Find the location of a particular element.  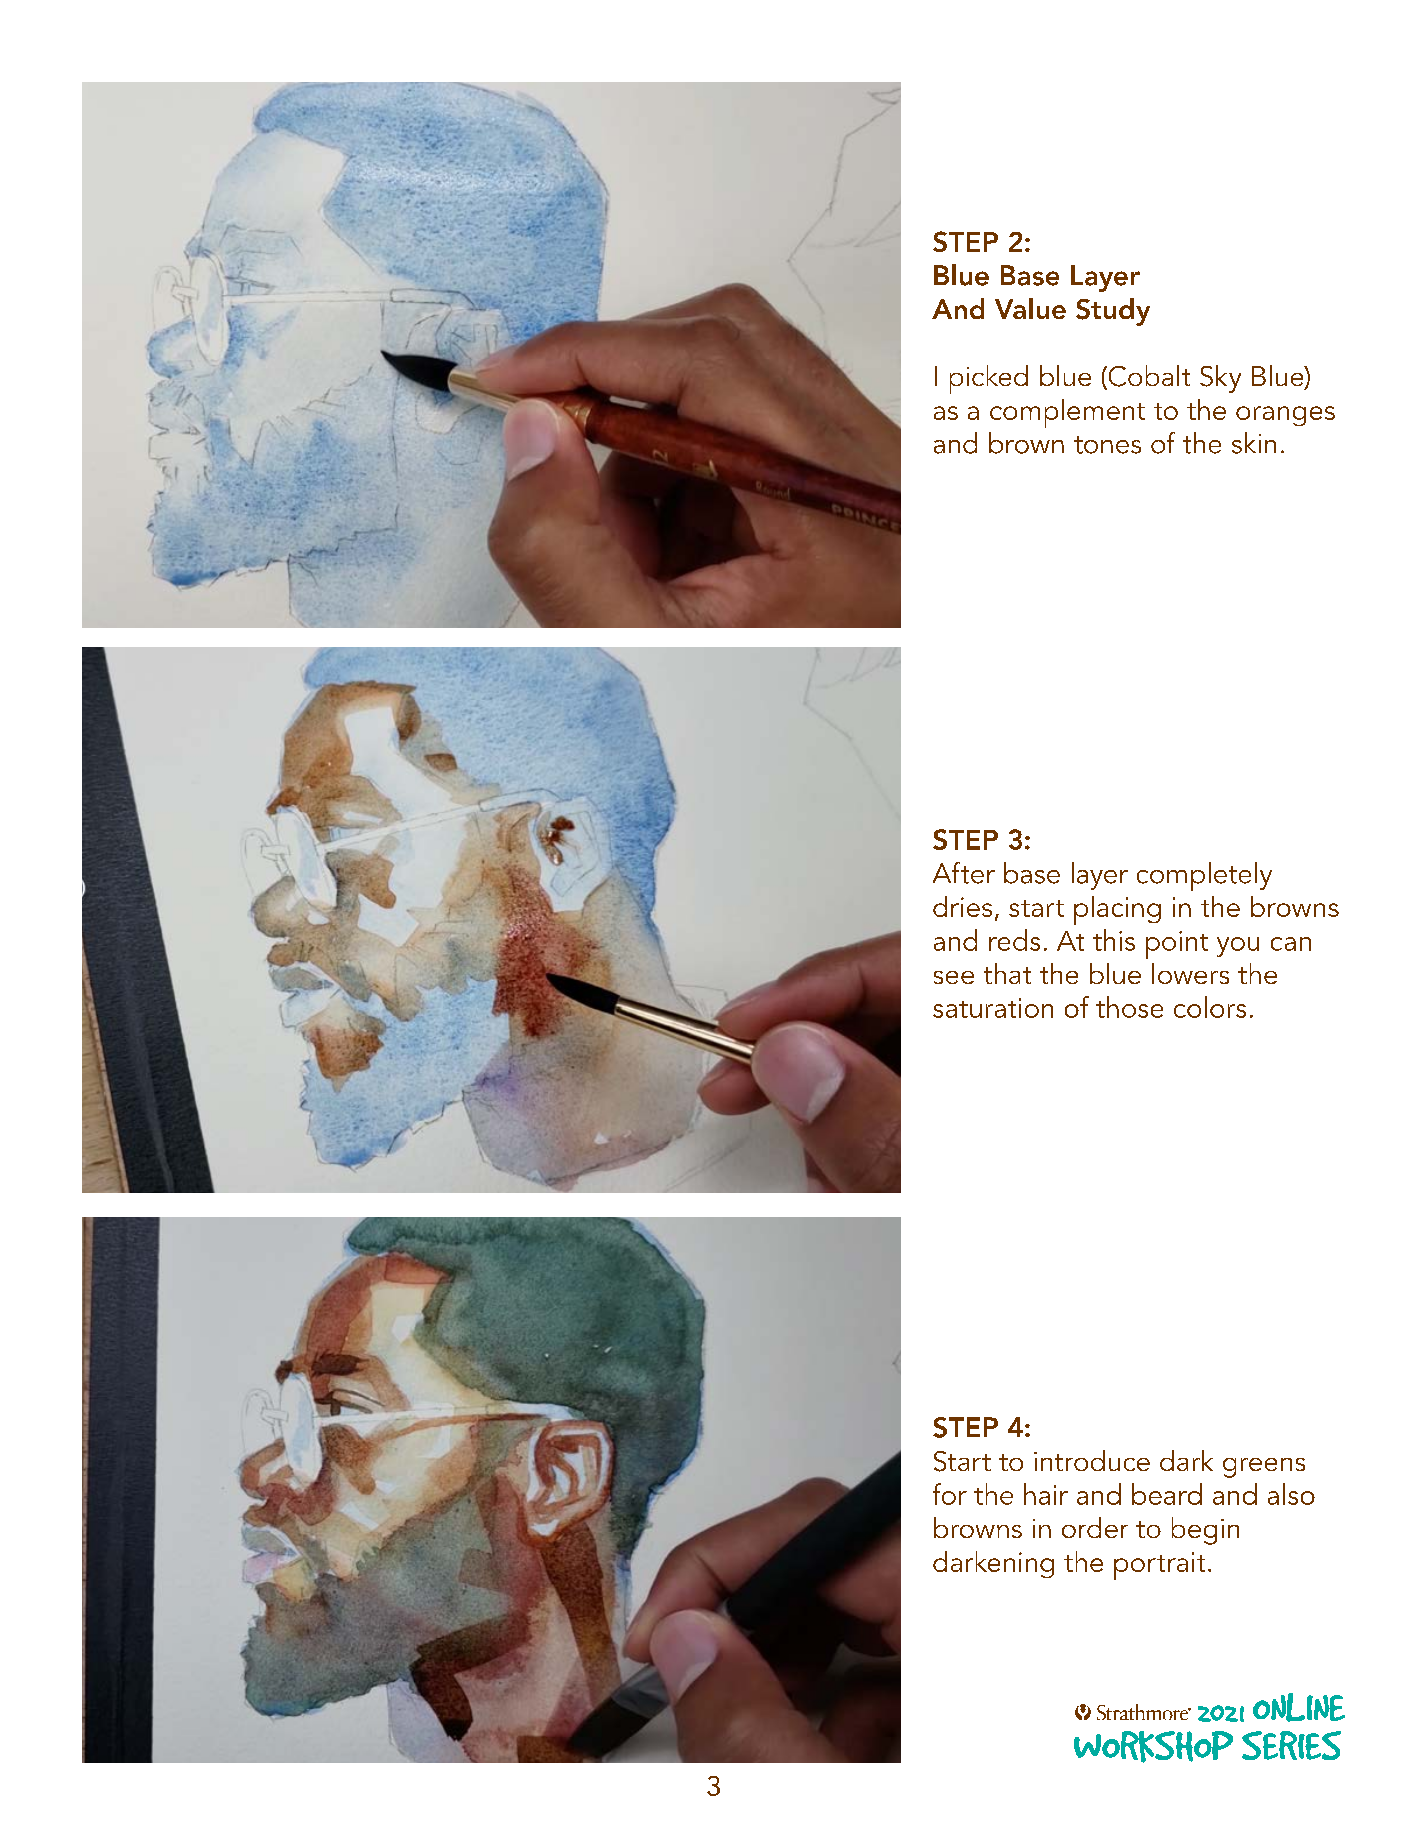

this is located at coordinates (1114, 940).
